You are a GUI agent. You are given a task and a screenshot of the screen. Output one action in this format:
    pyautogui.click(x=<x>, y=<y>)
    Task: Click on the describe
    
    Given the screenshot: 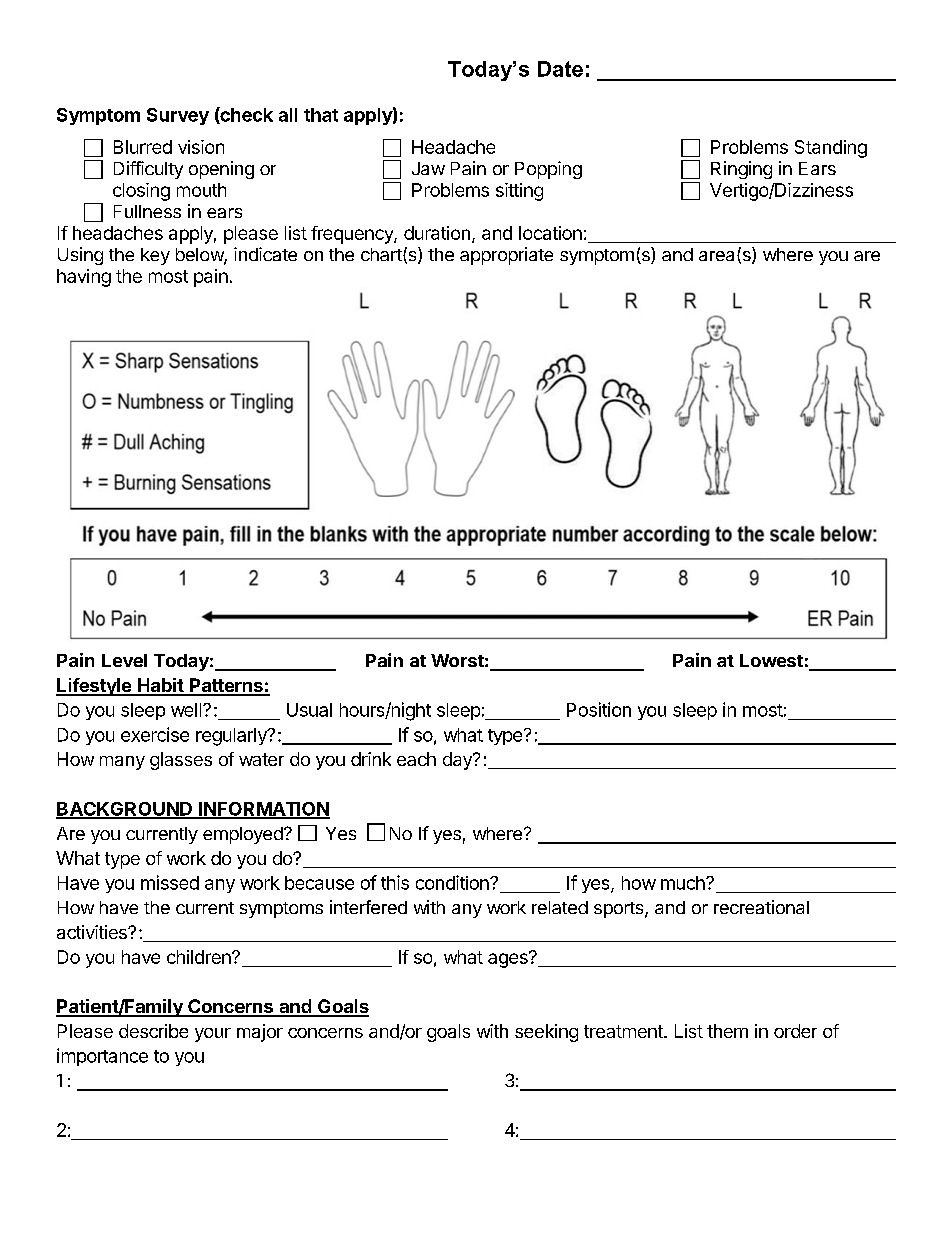 What is the action you would take?
    pyautogui.click(x=153, y=1031)
